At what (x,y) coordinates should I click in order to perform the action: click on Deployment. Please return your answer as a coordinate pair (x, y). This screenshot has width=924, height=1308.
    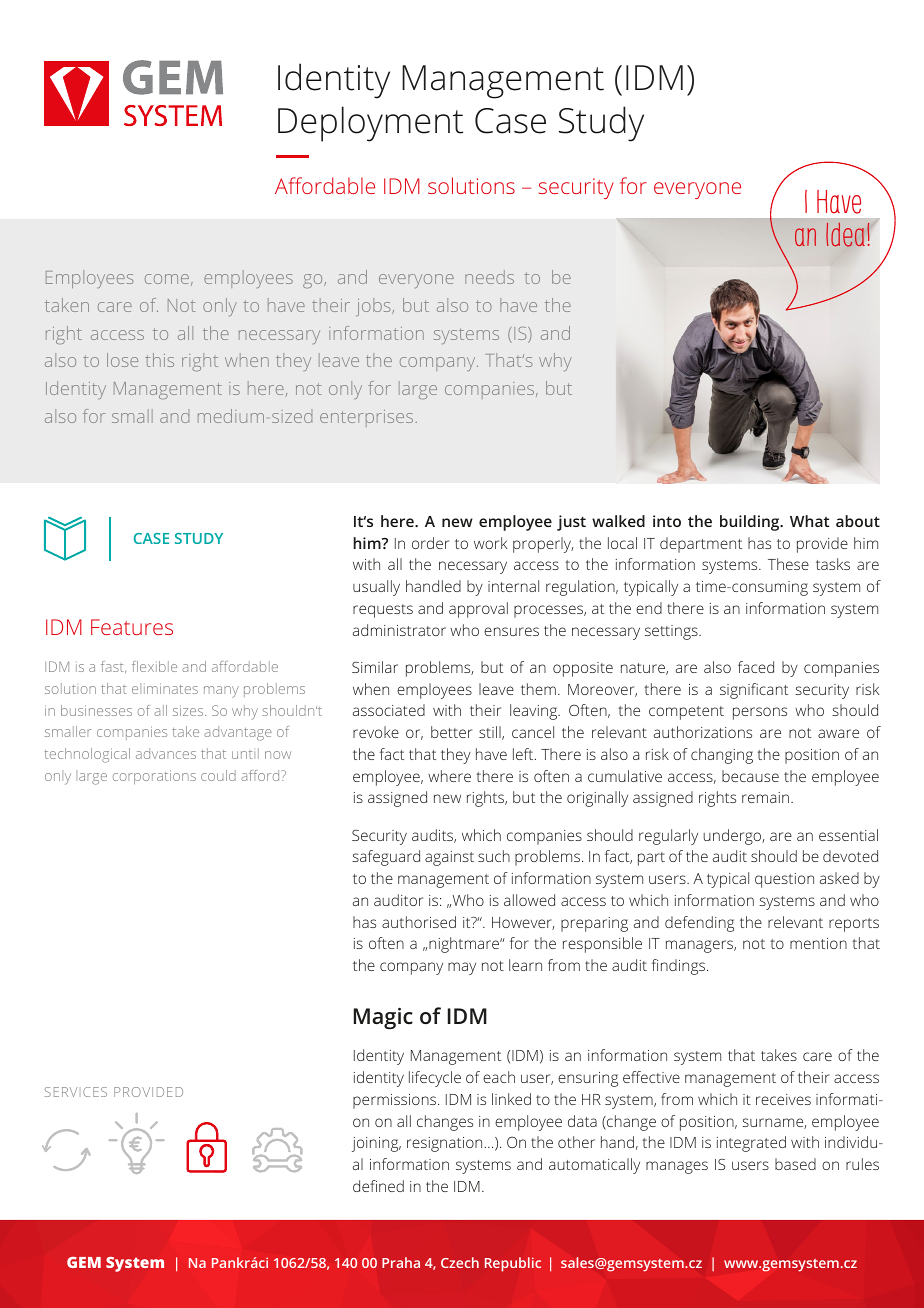
    Looking at the image, I should click on (370, 124).
